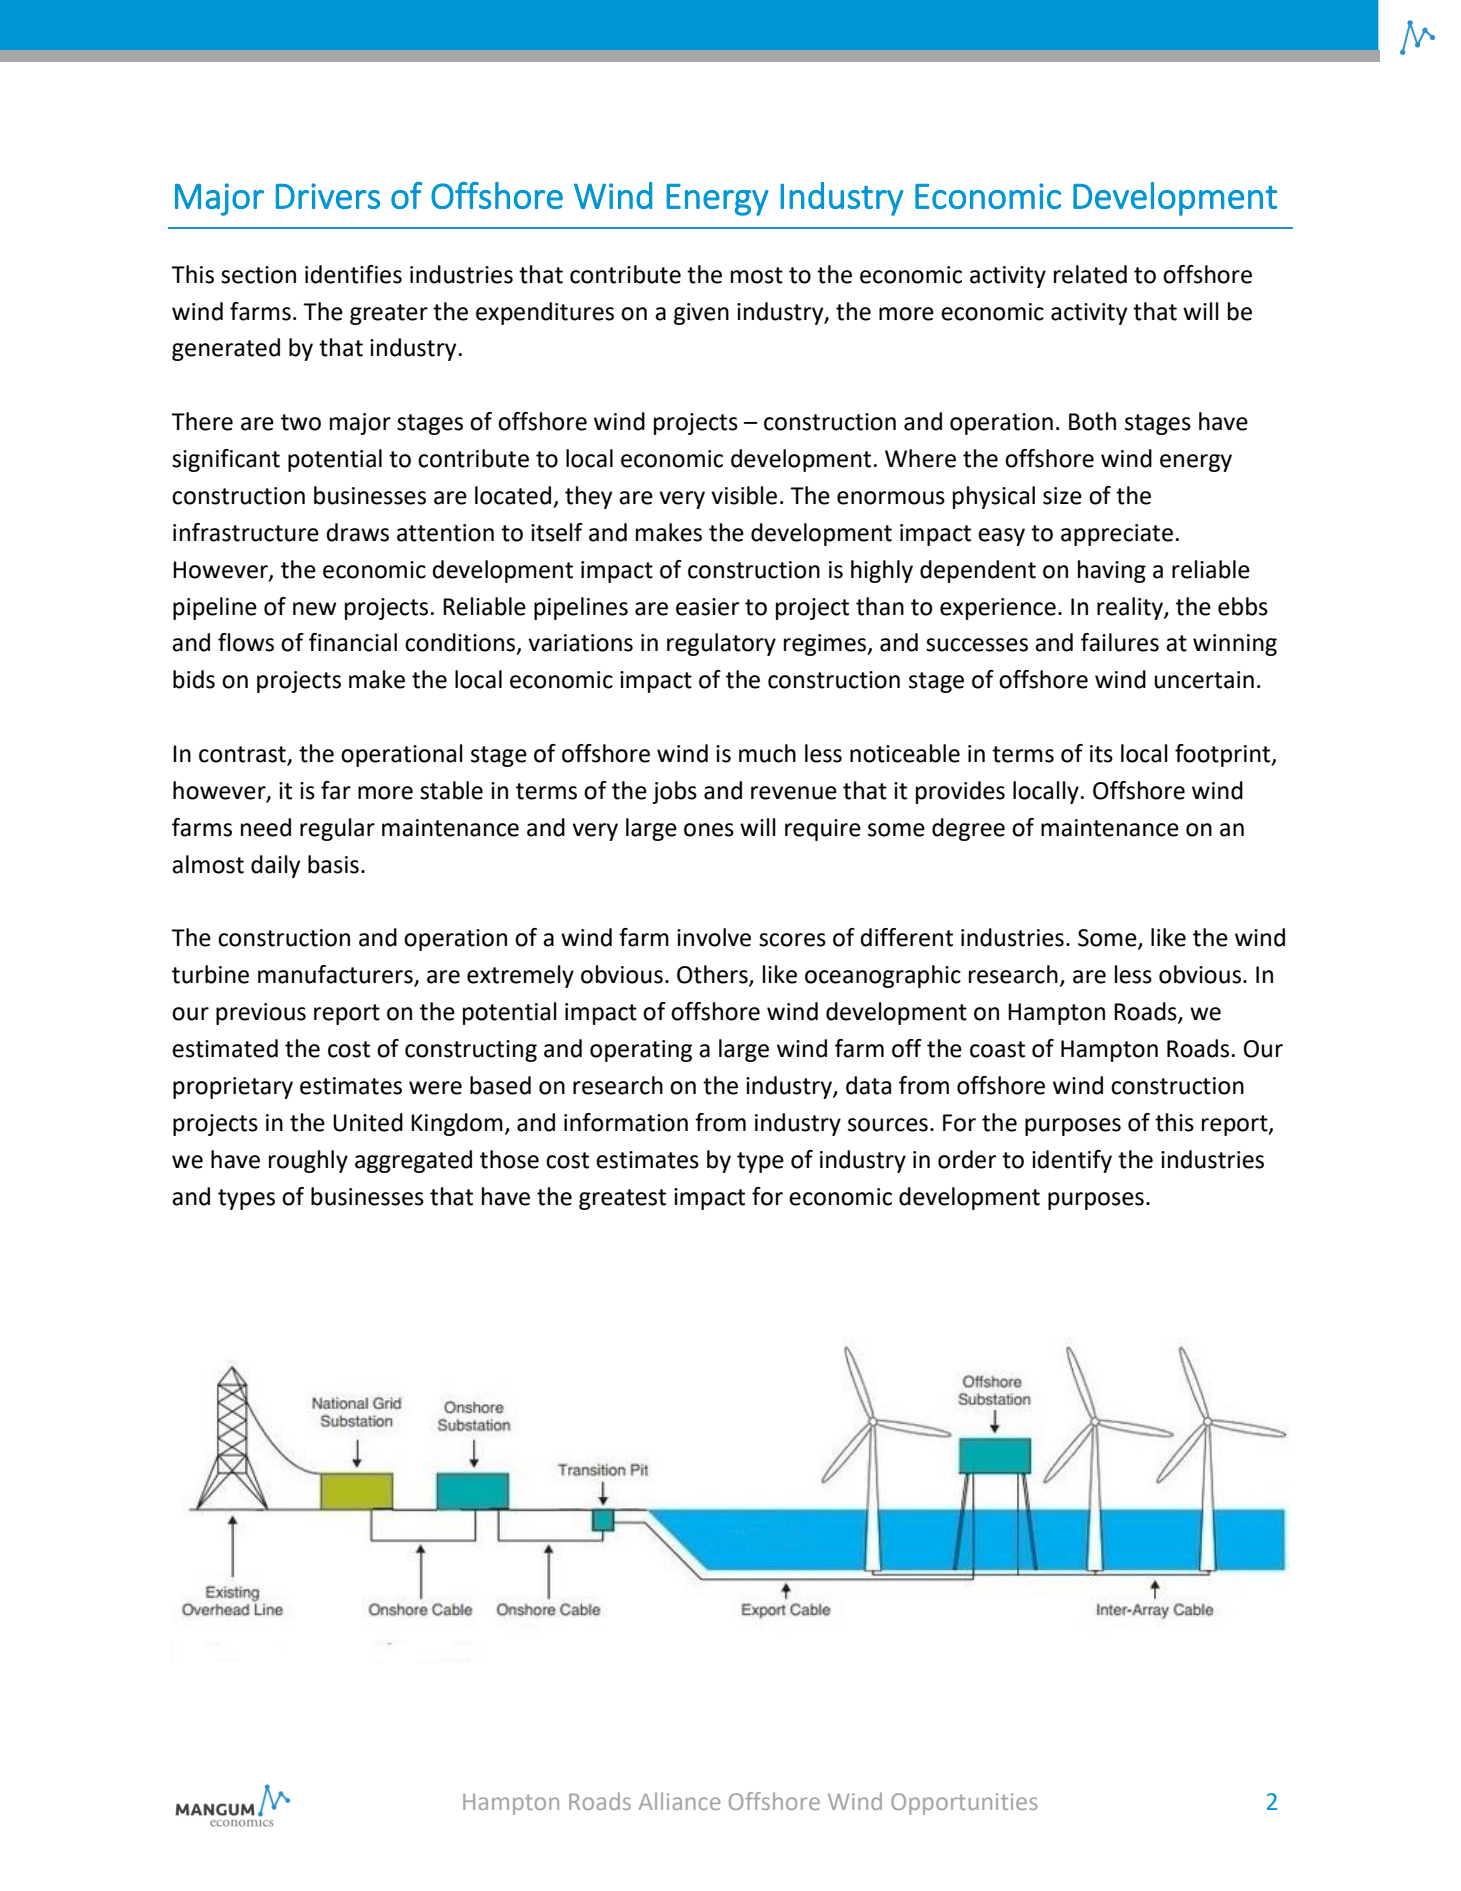 Image resolution: width=1461 pixels, height=1891 pixels. I want to click on related, so click(1090, 274).
